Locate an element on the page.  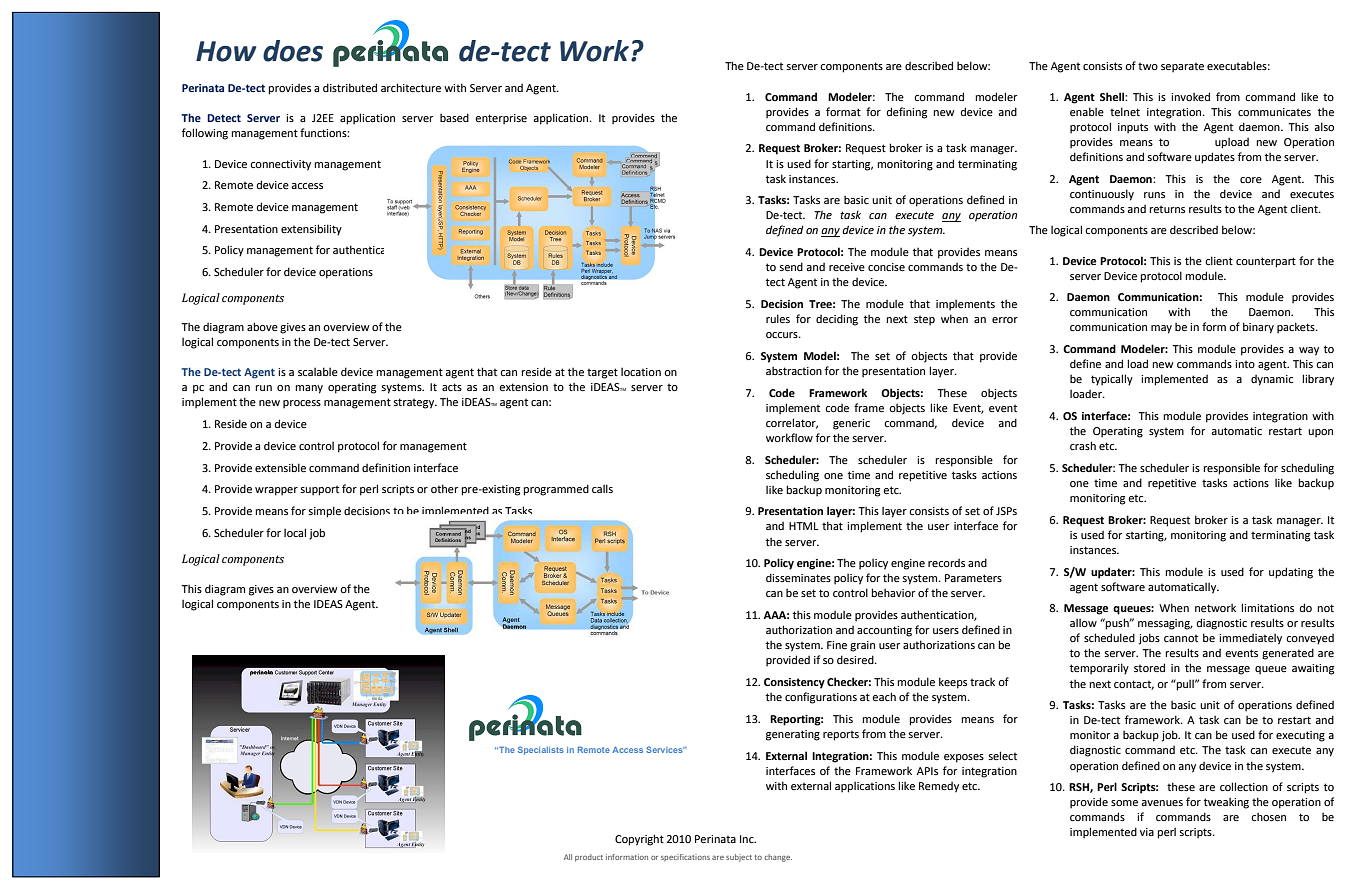
separate is located at coordinates (1182, 68).
